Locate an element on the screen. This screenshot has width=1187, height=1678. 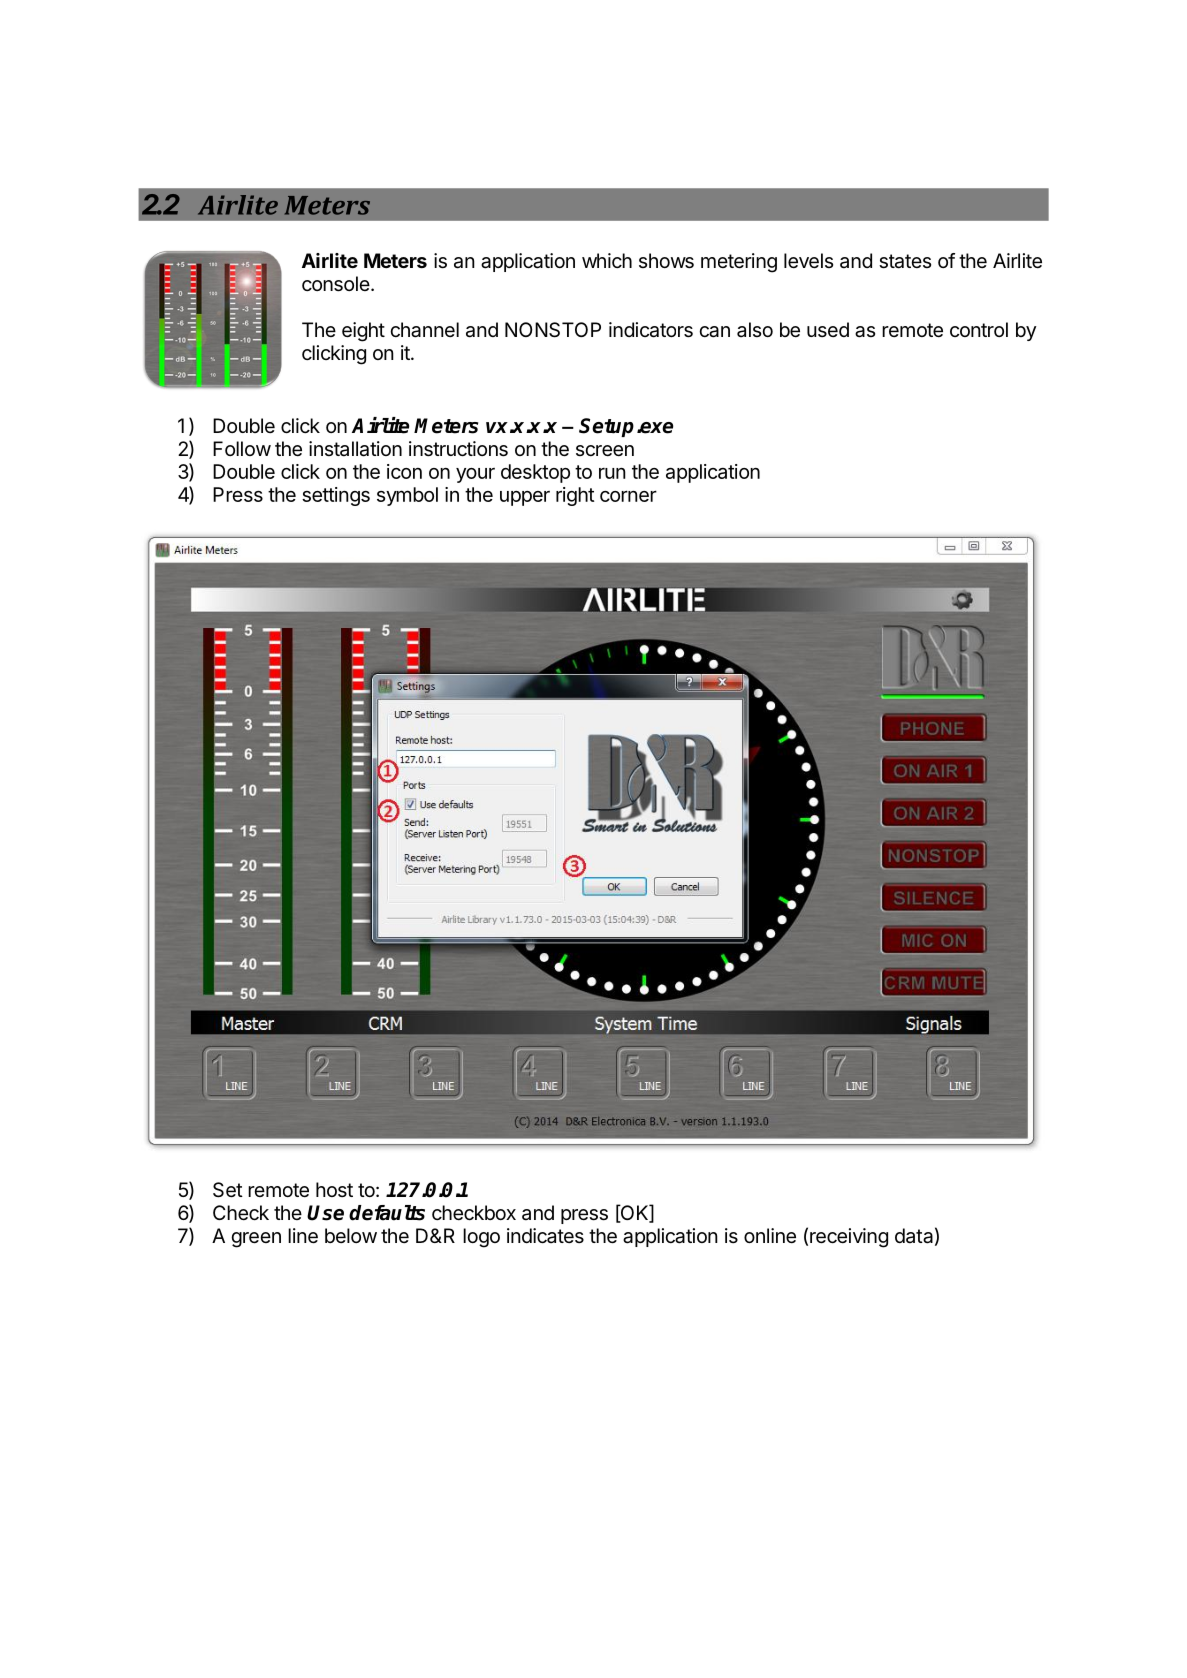
console is located at coordinates (336, 284).
